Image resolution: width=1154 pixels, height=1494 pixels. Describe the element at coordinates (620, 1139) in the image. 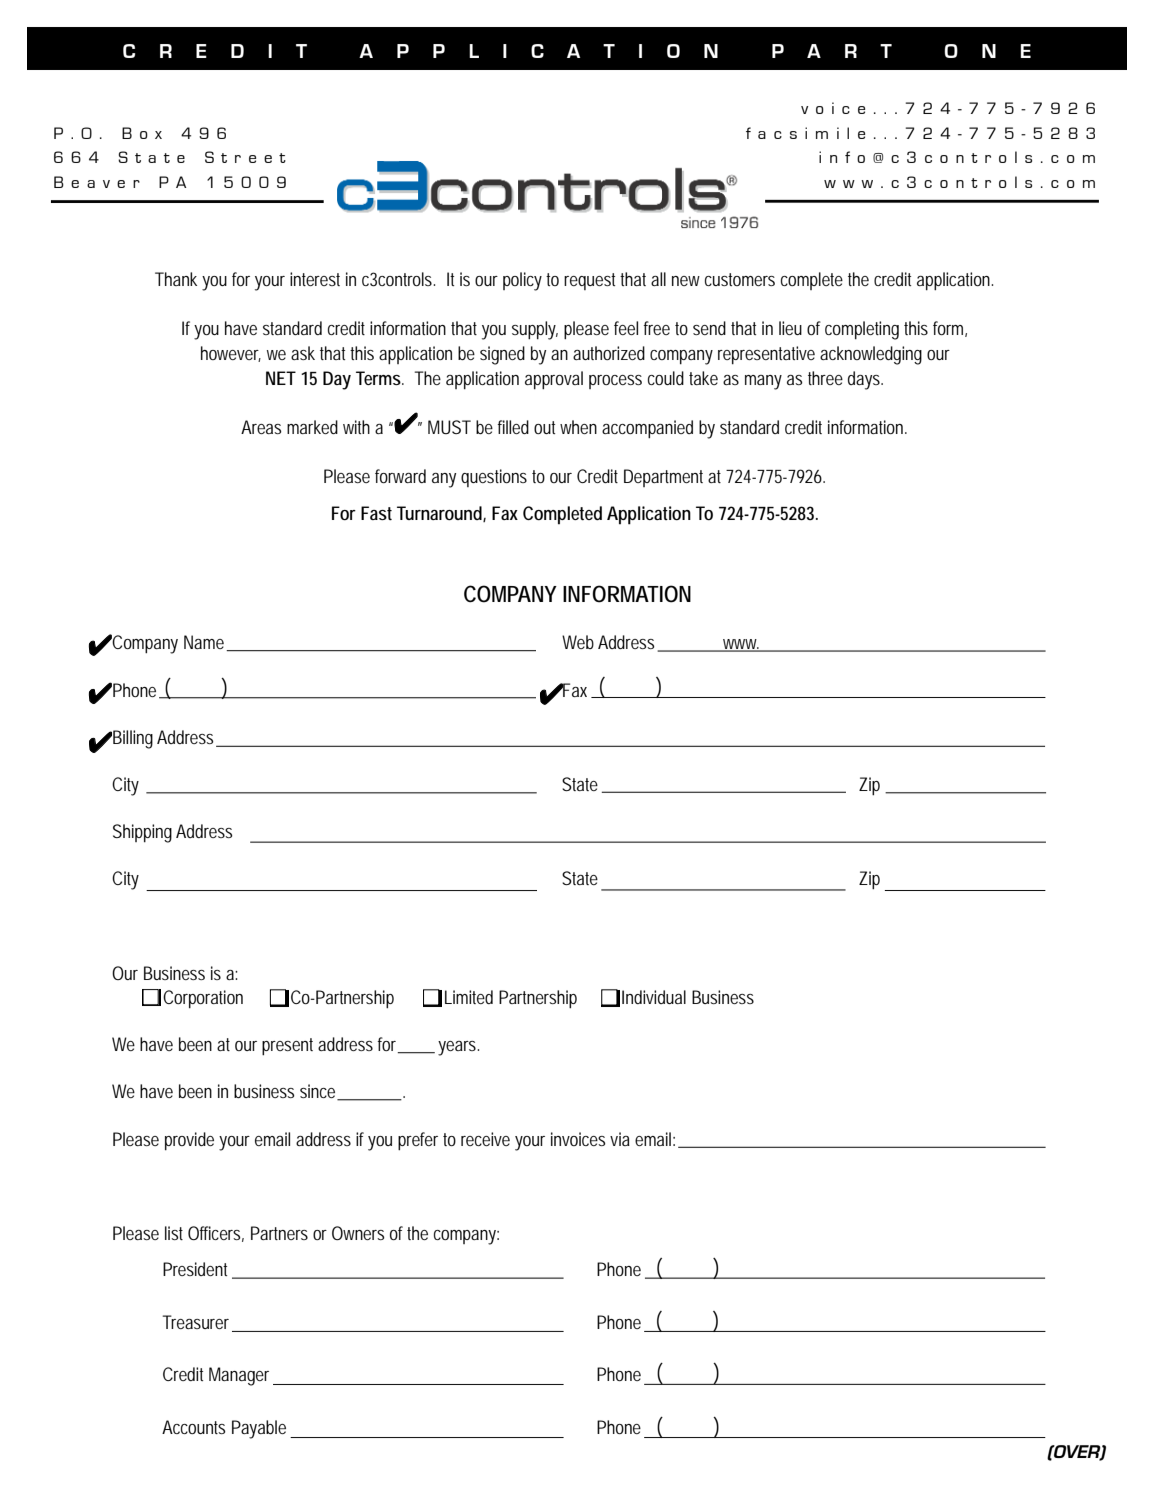

I see `via` at that location.
